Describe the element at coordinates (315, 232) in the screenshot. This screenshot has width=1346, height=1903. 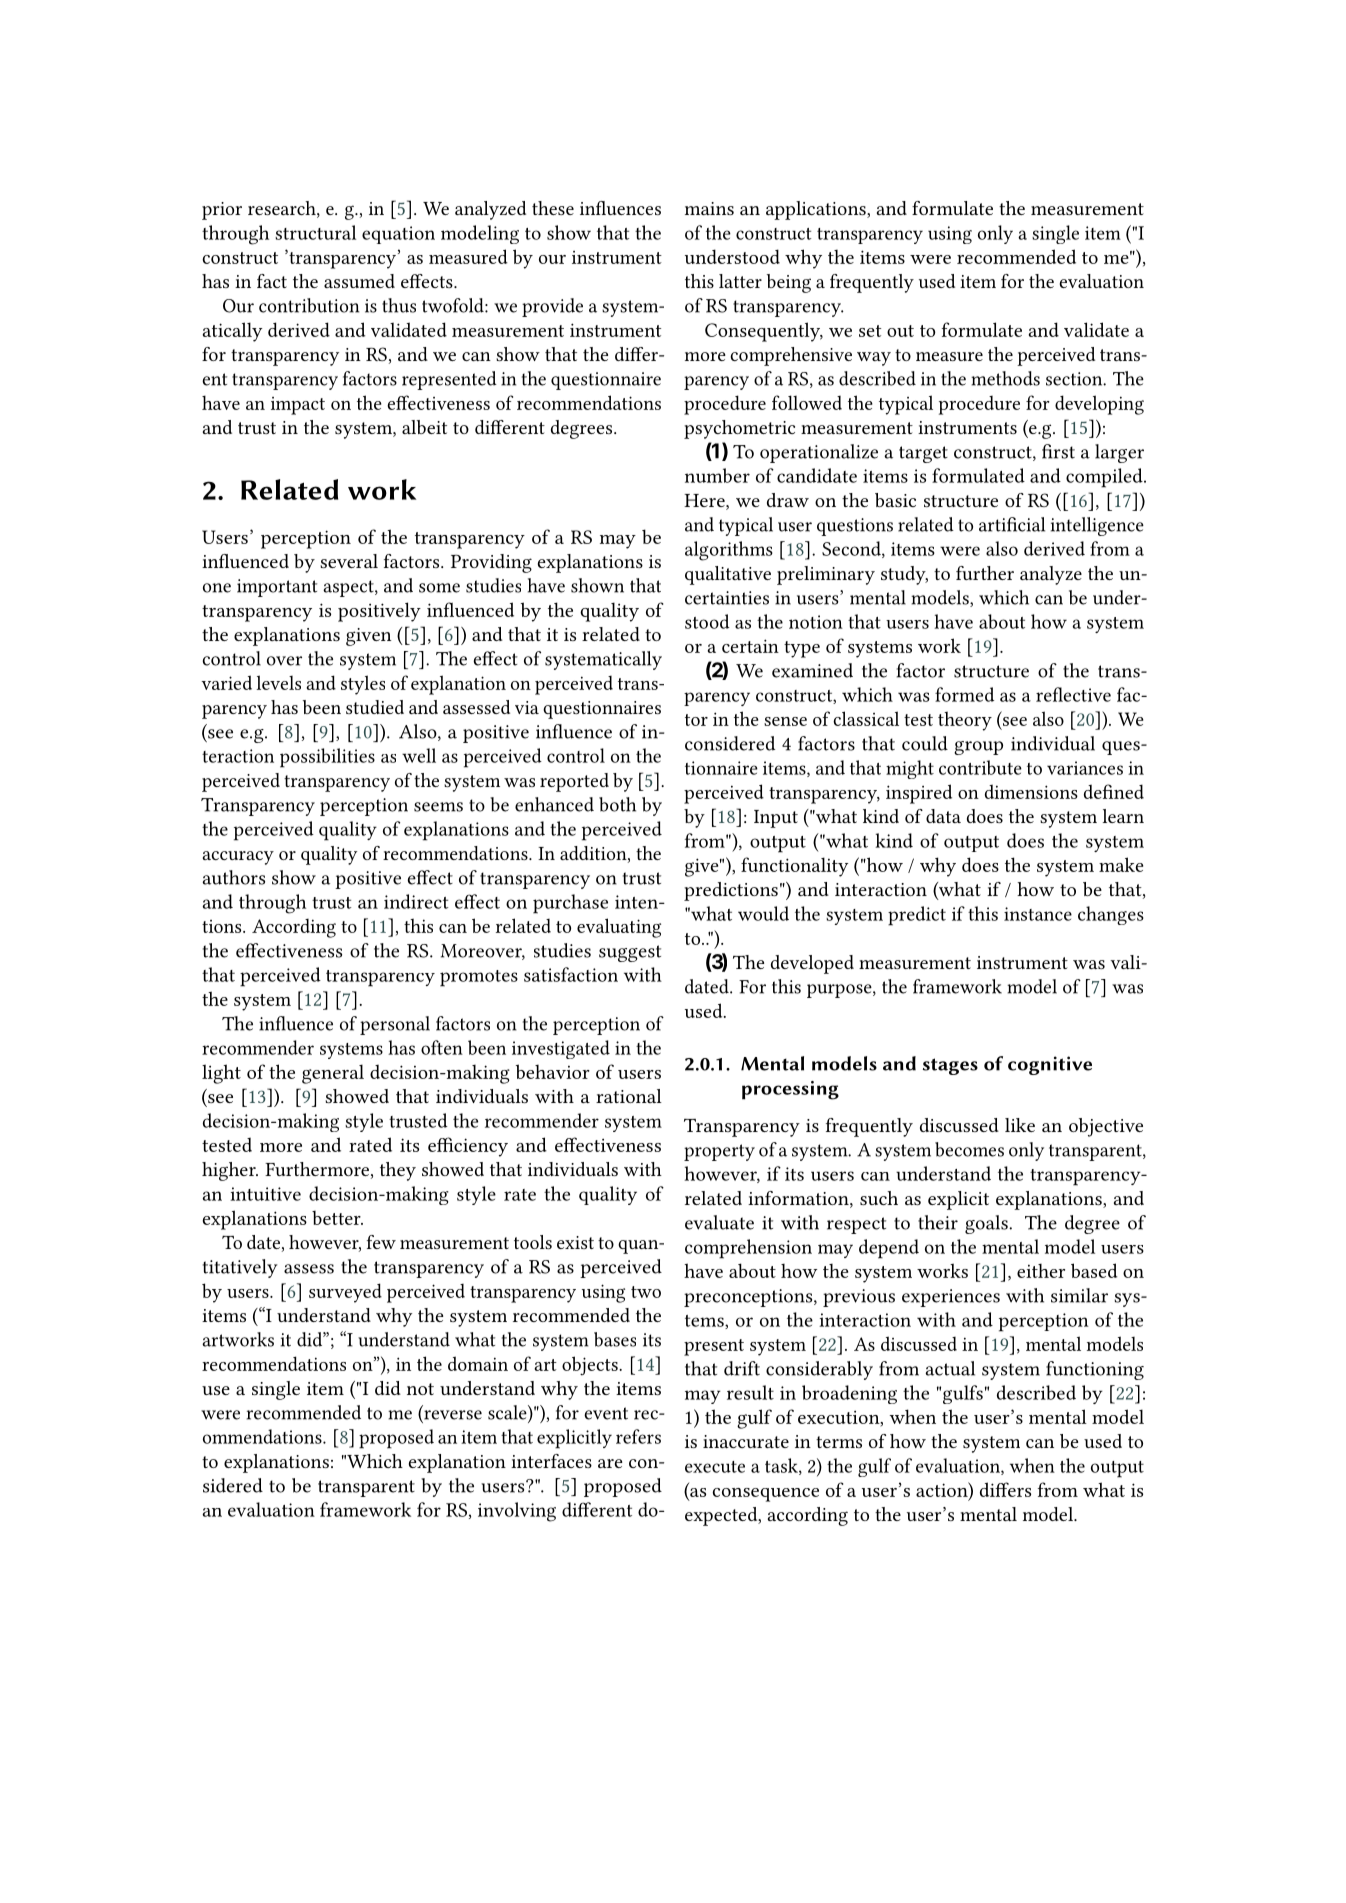
I see `structural` at that location.
